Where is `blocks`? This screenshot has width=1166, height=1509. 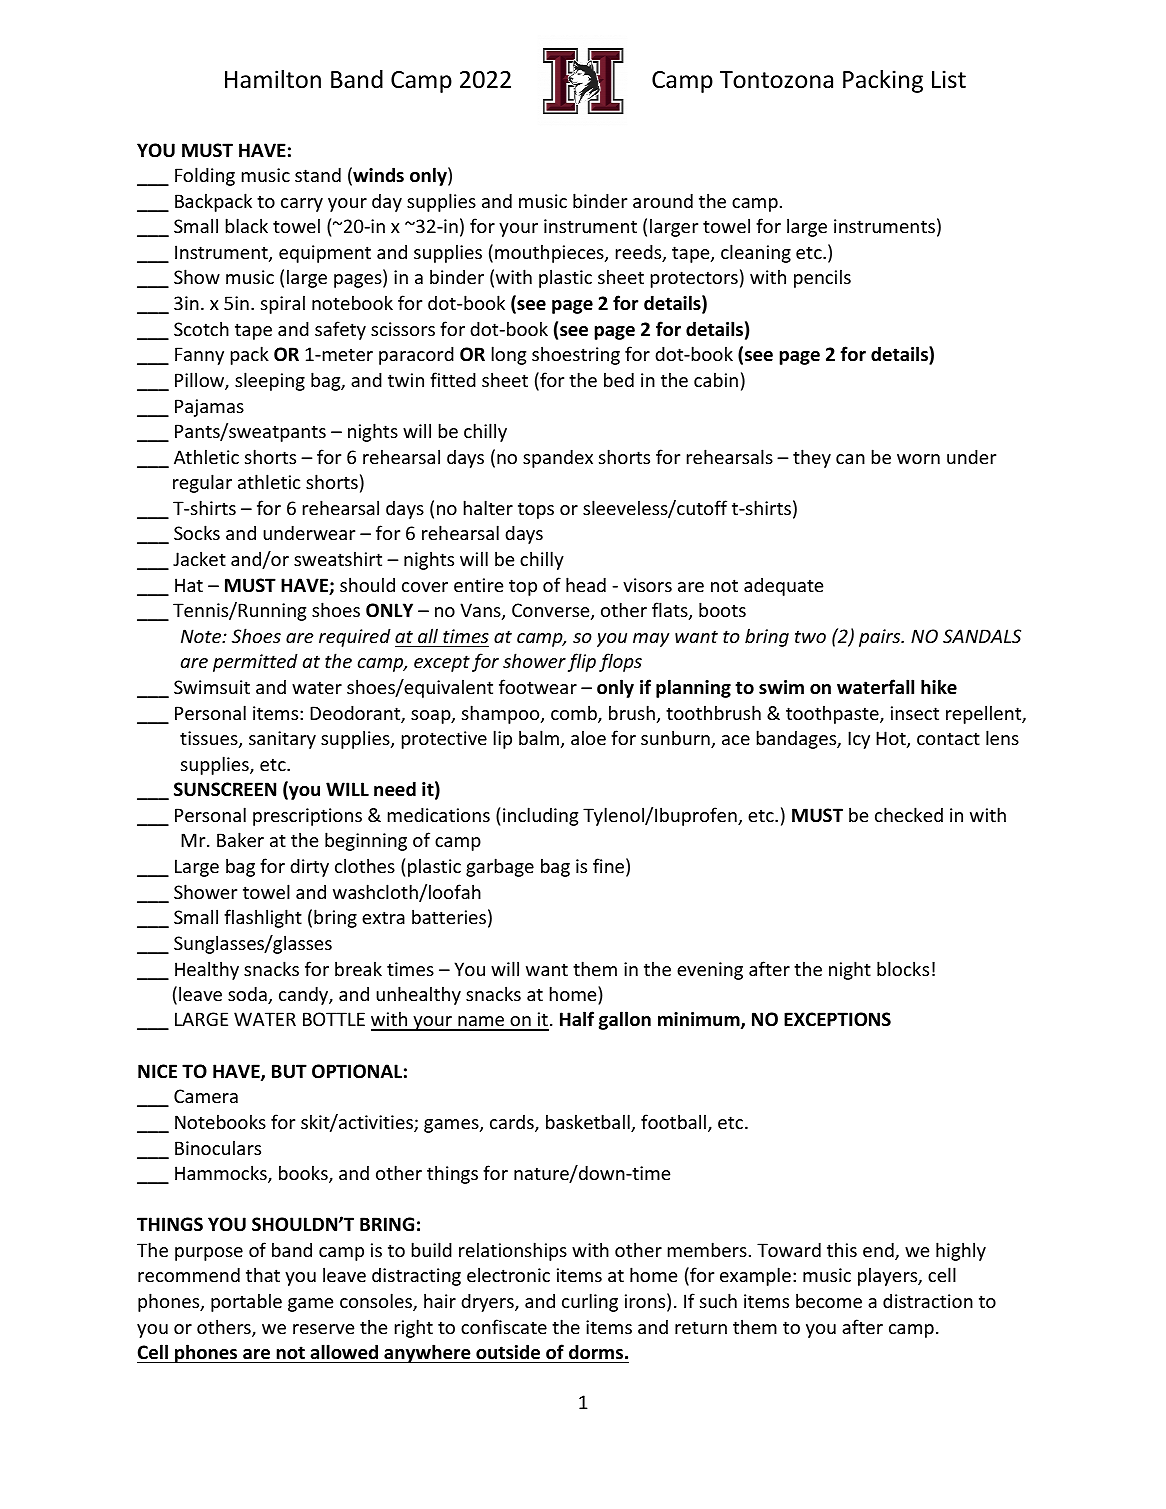
blocks is located at coordinates (903, 968).
